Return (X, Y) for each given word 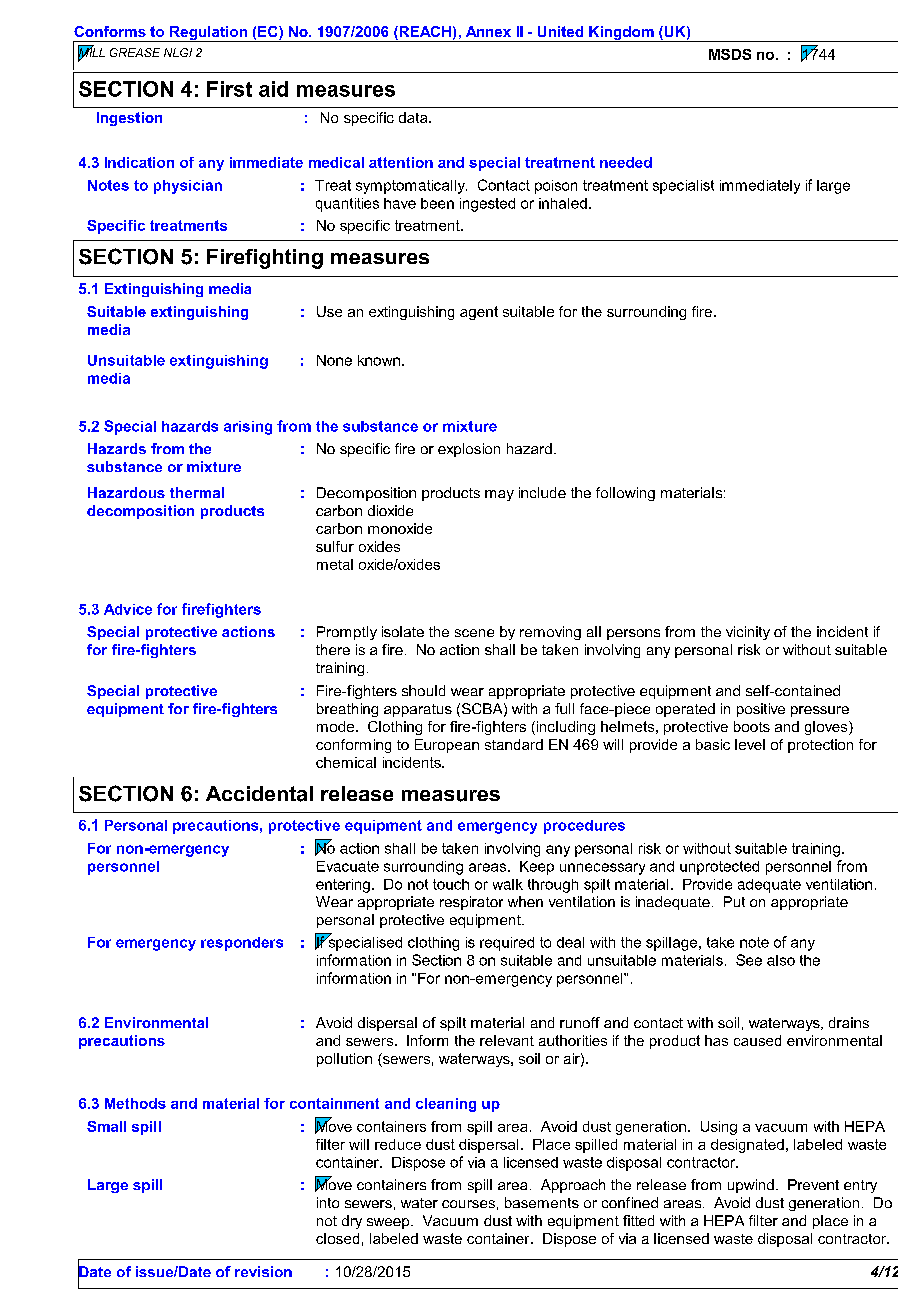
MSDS (730, 54)
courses (468, 1204)
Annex (488, 31)
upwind (751, 1186)
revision (263, 1271)
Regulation (208, 34)
